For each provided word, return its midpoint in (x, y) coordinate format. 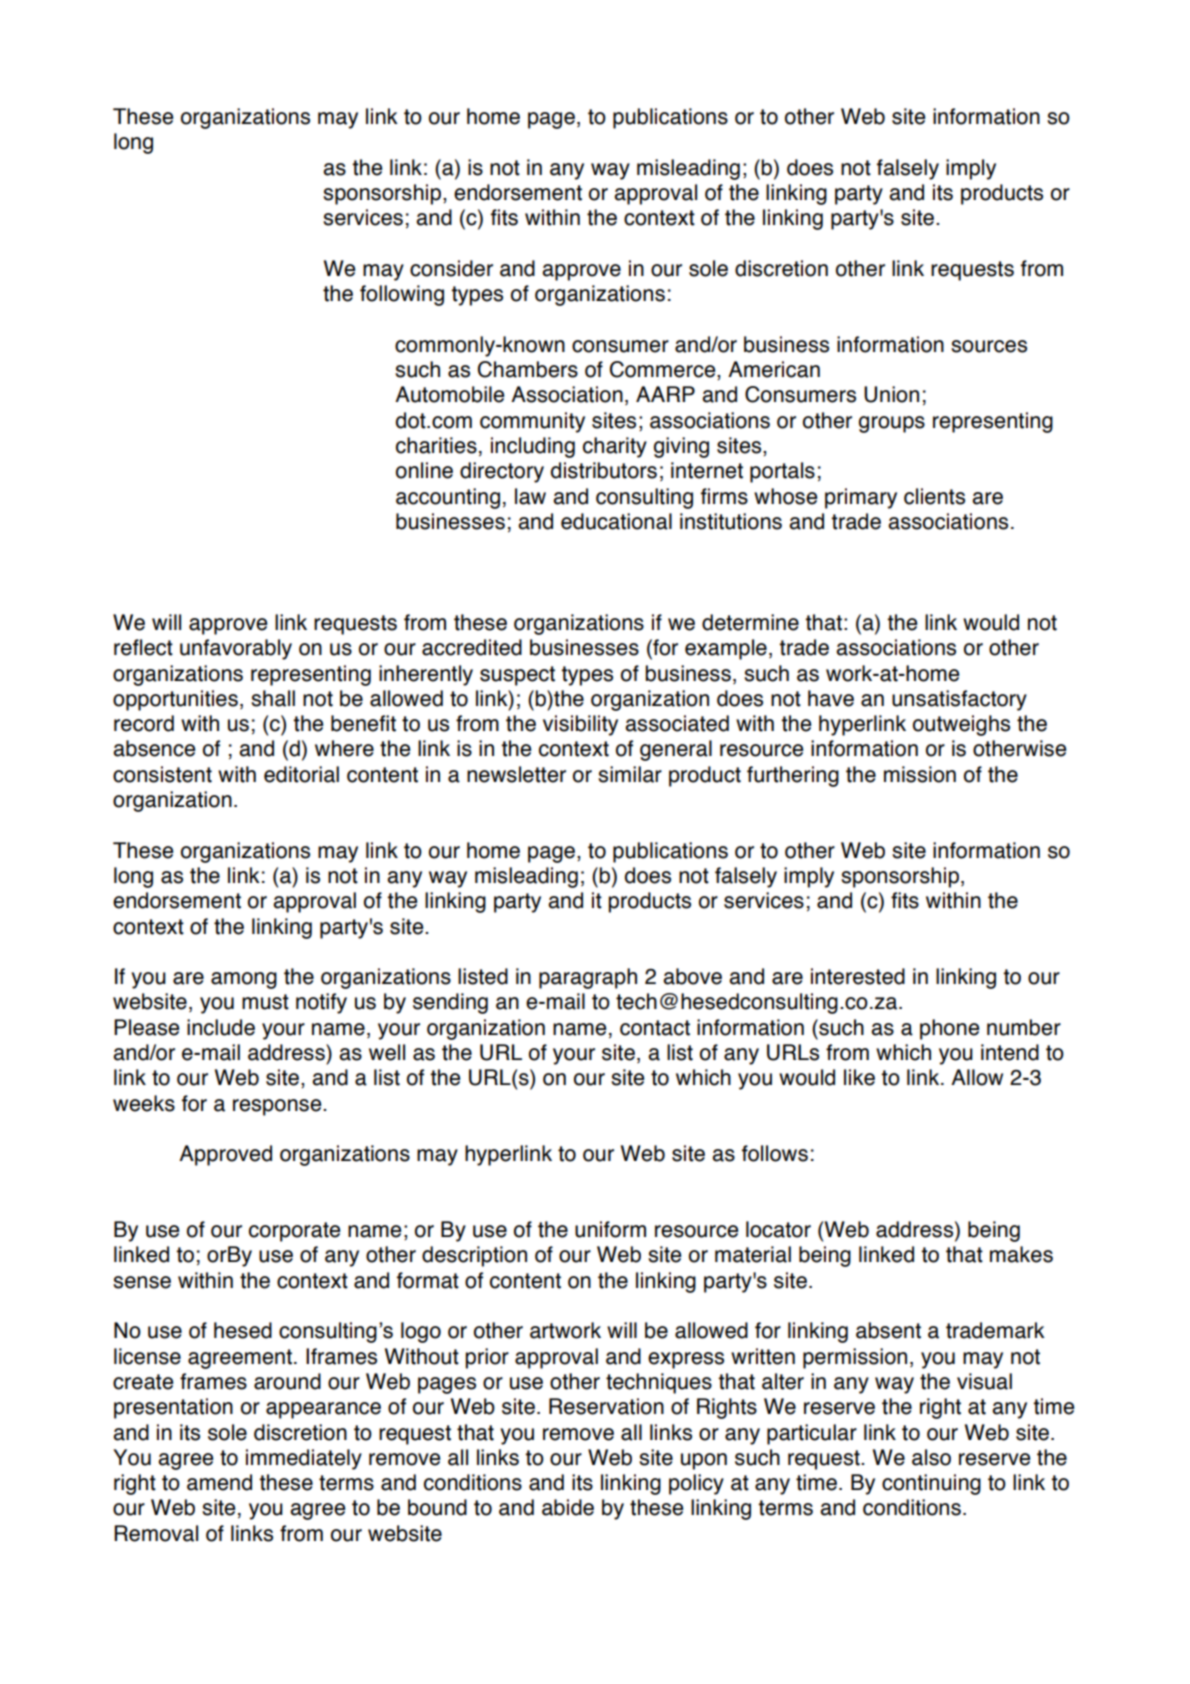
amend (219, 1482)
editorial (301, 774)
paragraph (588, 978)
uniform (610, 1229)
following (402, 295)
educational (616, 521)
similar (630, 774)
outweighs (961, 725)
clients (934, 496)
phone (949, 1029)
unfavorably (236, 649)
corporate (294, 1232)
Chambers (528, 369)
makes (1021, 1254)
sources (989, 346)
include (221, 1027)
